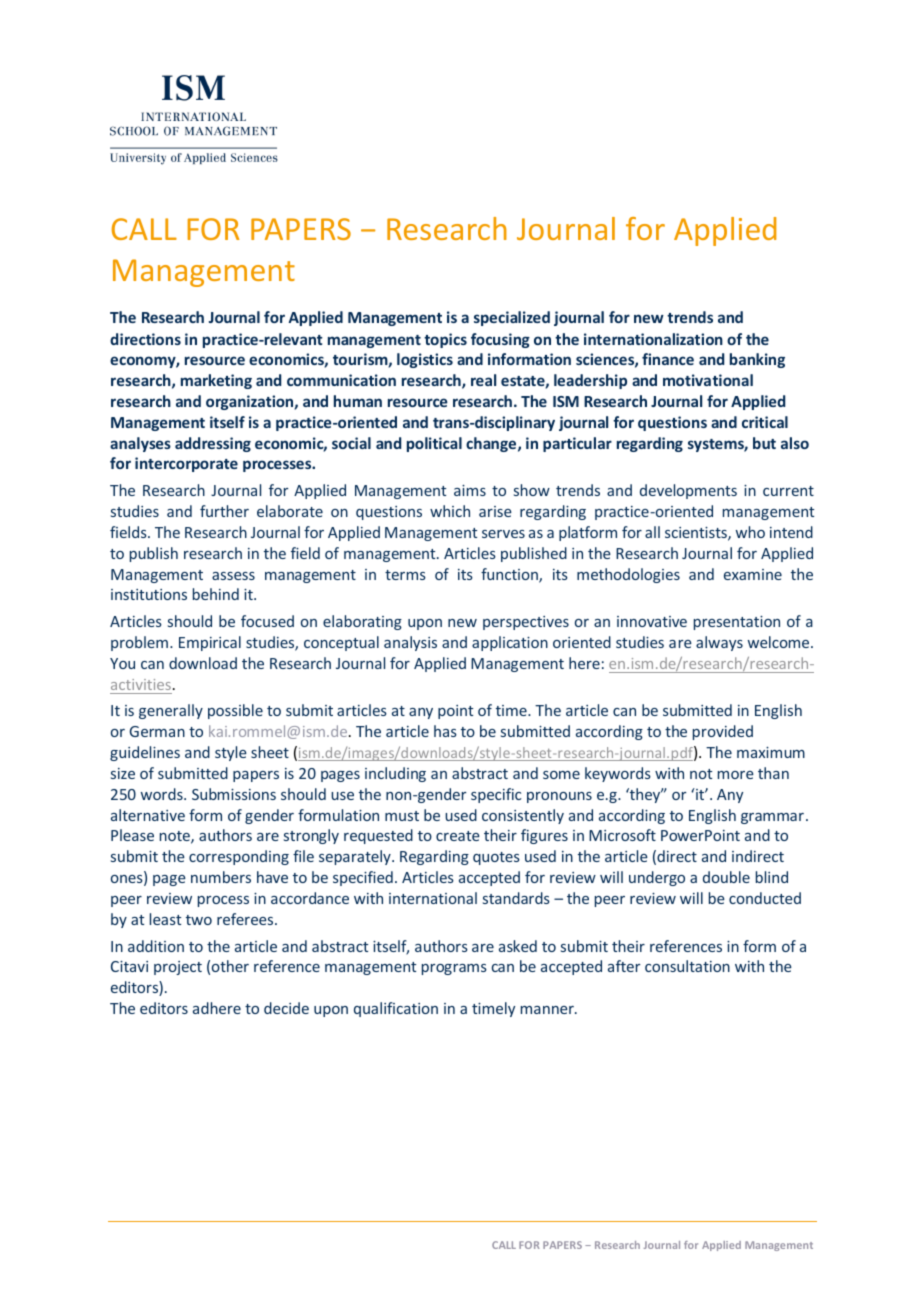 This screenshot has height=1308, width=924. Describe the element at coordinates (757, 360) in the screenshot. I see `banking` at that location.
